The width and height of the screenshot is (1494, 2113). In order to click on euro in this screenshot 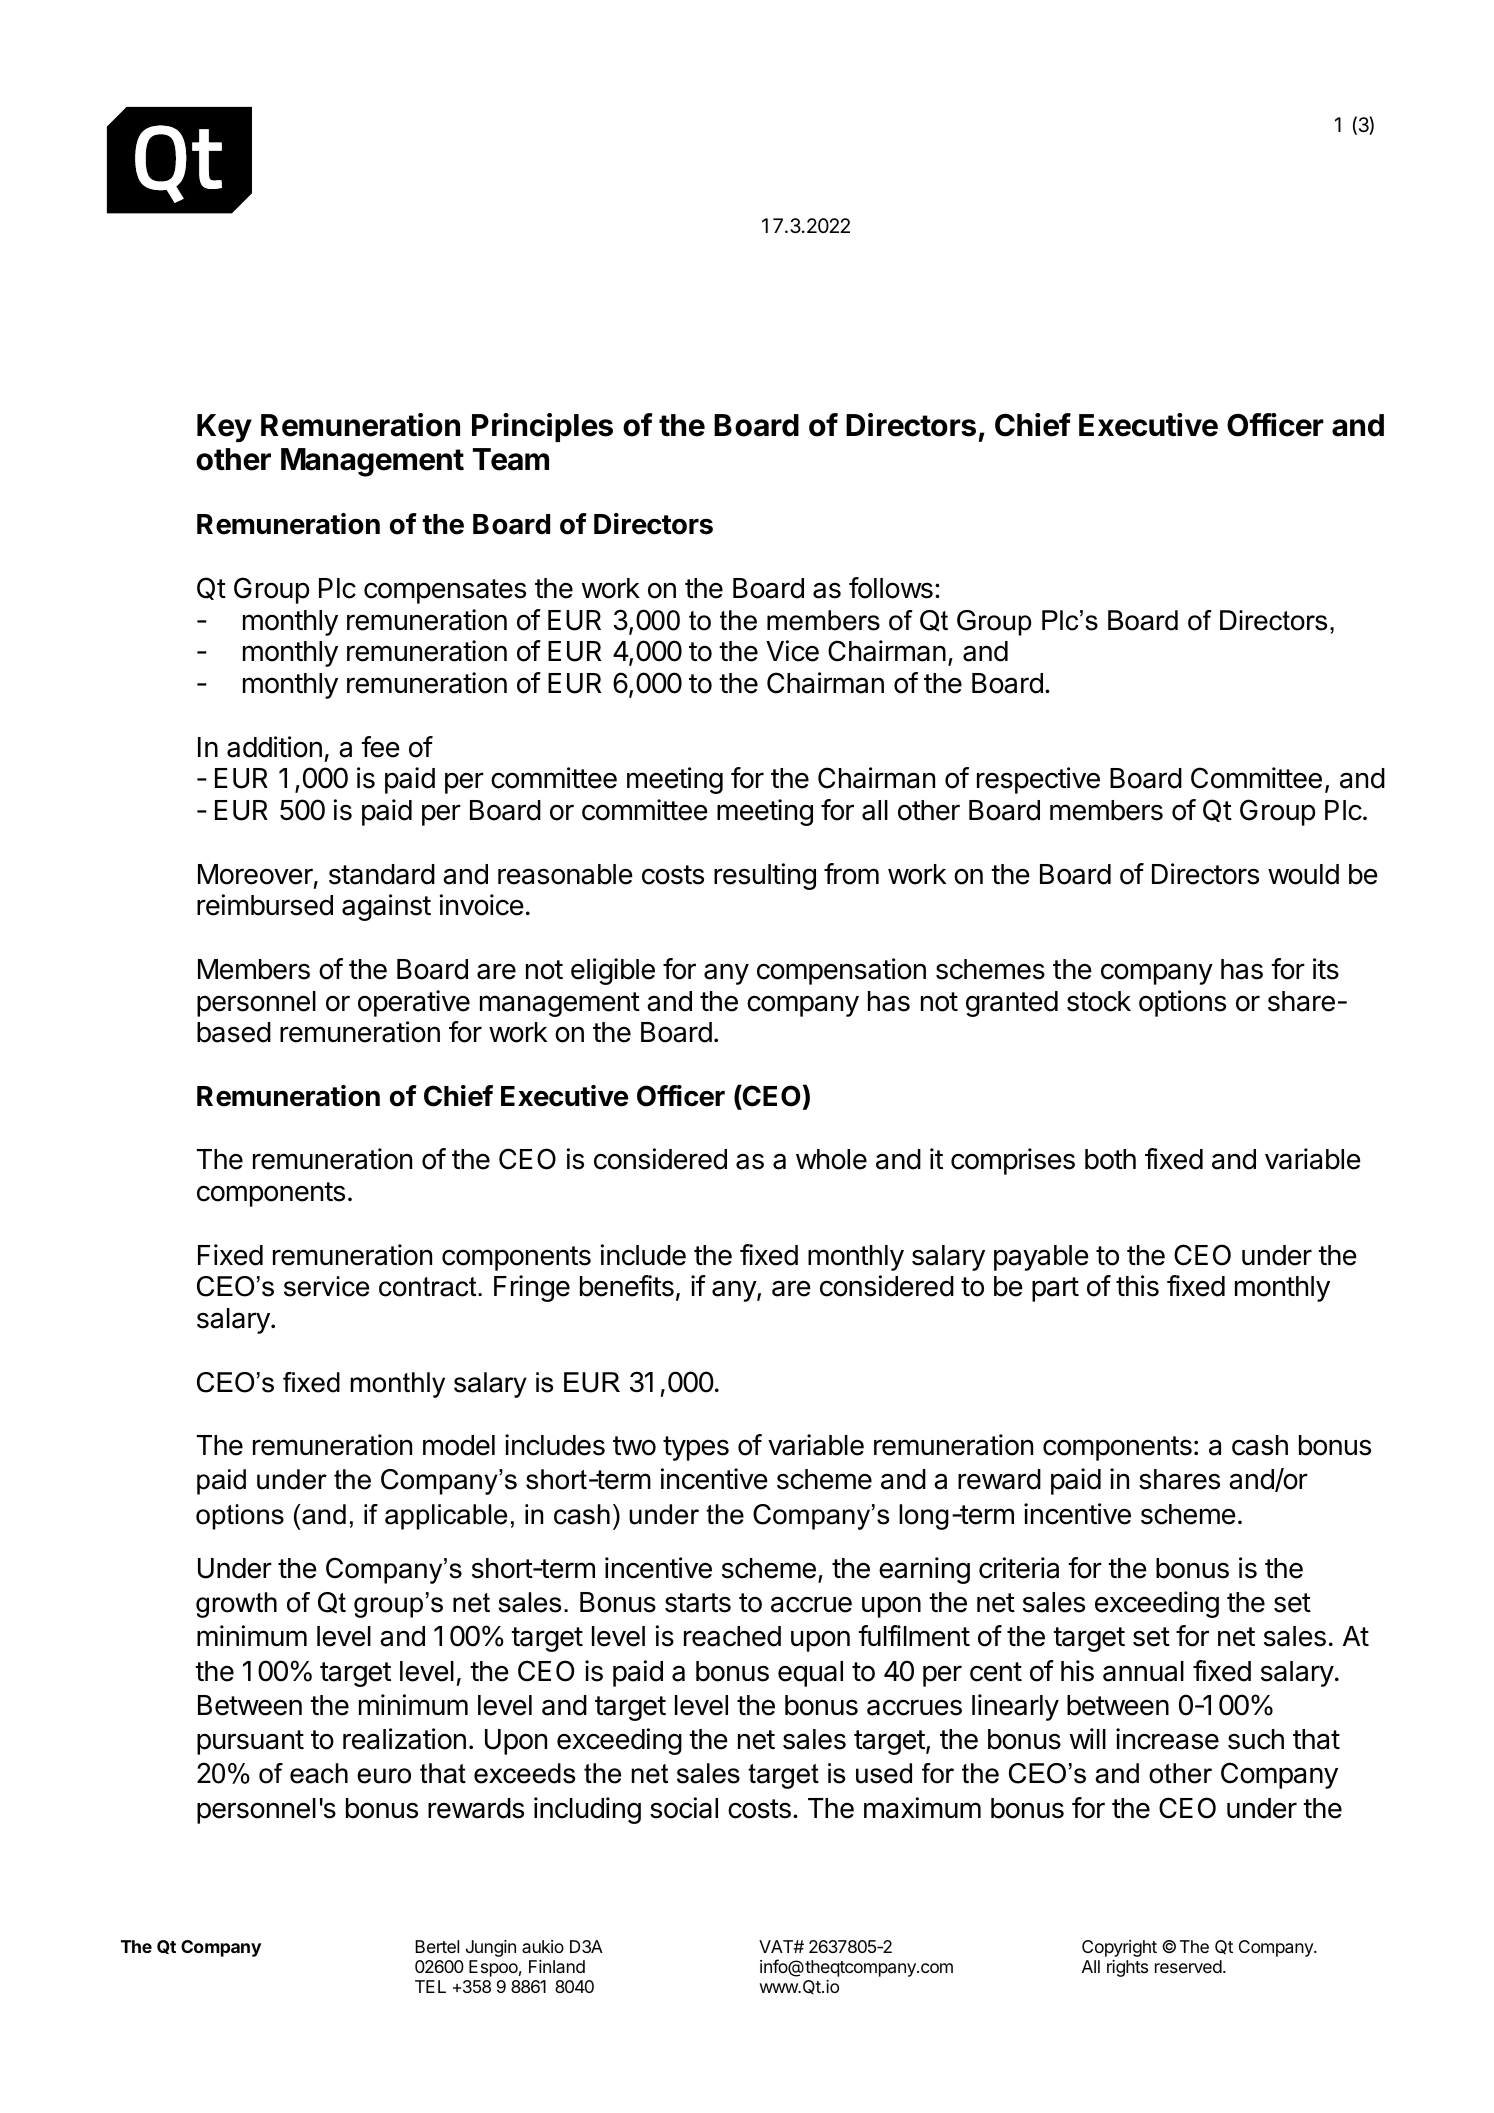, I will do `click(384, 1776)`.
